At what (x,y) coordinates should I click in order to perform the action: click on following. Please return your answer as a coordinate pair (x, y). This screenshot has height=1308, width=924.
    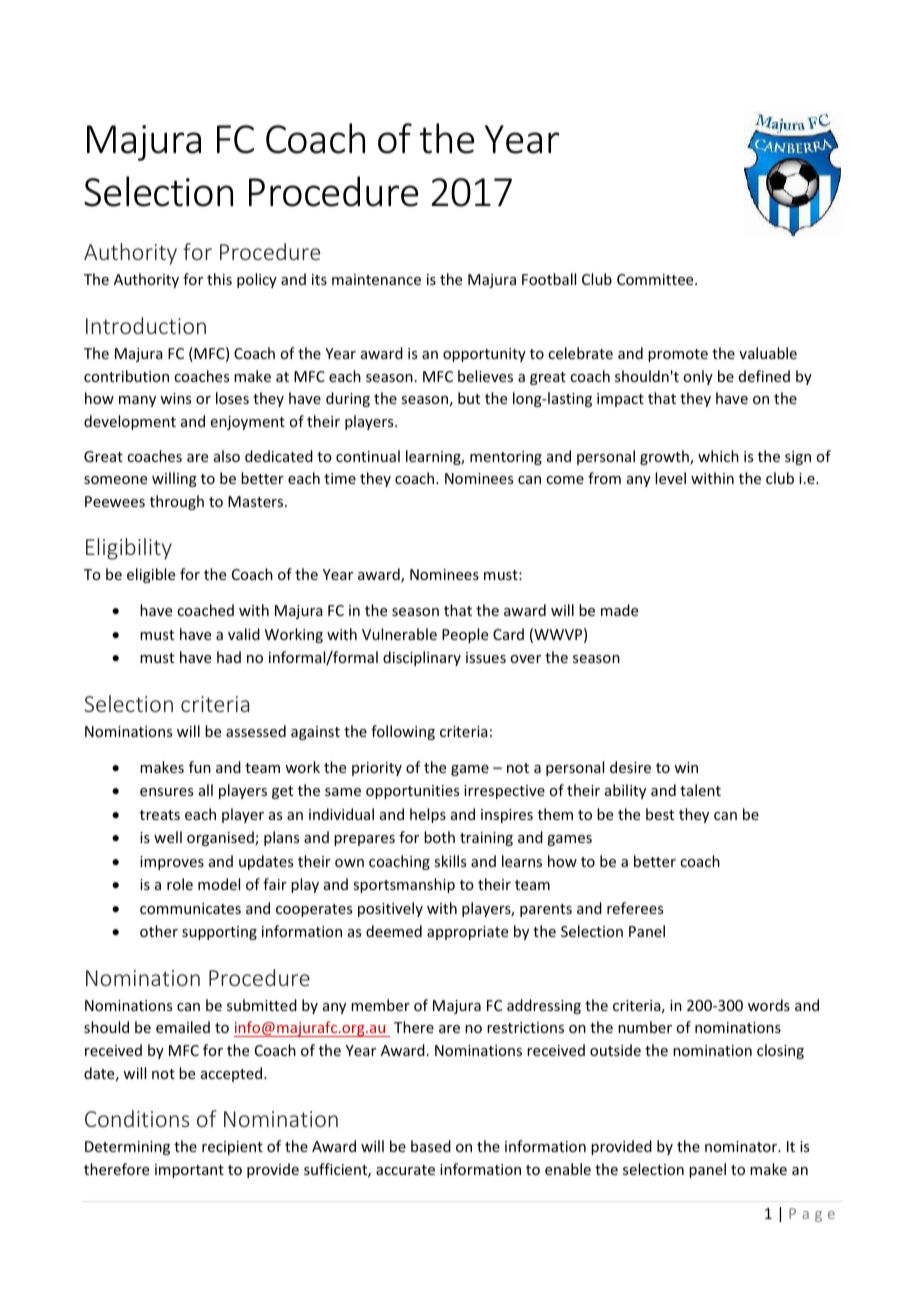
    Looking at the image, I should click on (403, 732).
